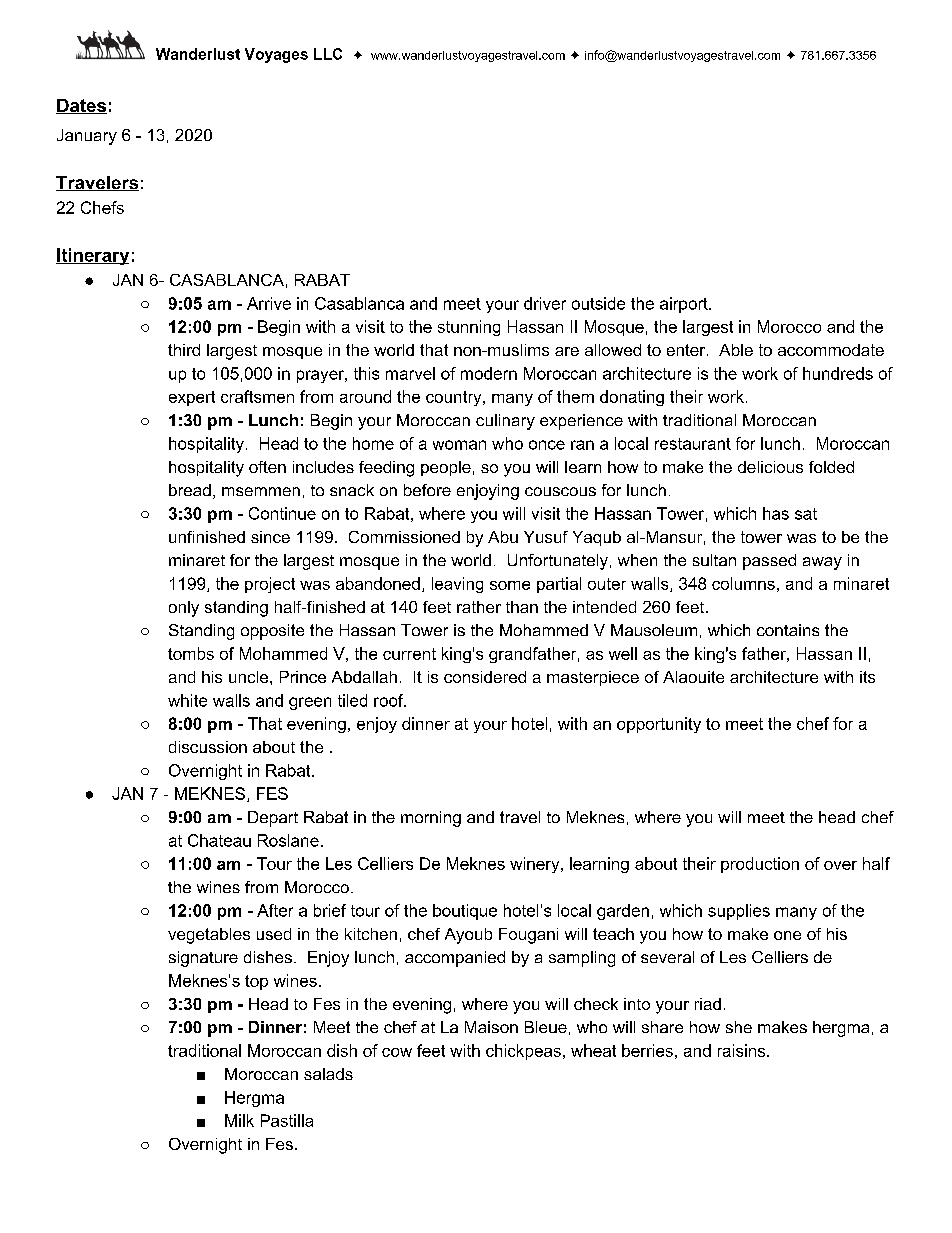  Describe the element at coordinates (760, 865) in the page. I see `production` at that location.
